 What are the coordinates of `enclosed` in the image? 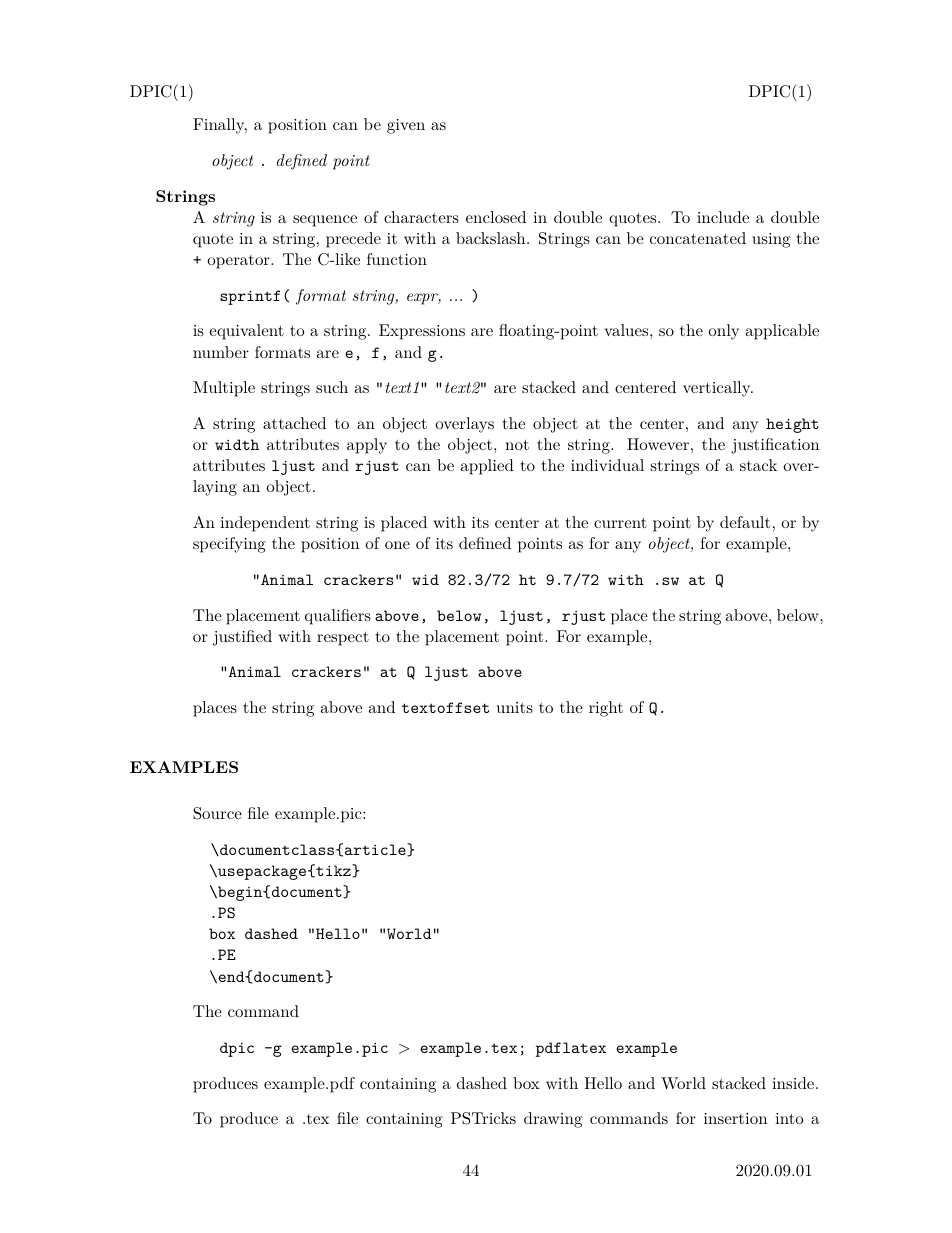 It's located at (496, 217).
